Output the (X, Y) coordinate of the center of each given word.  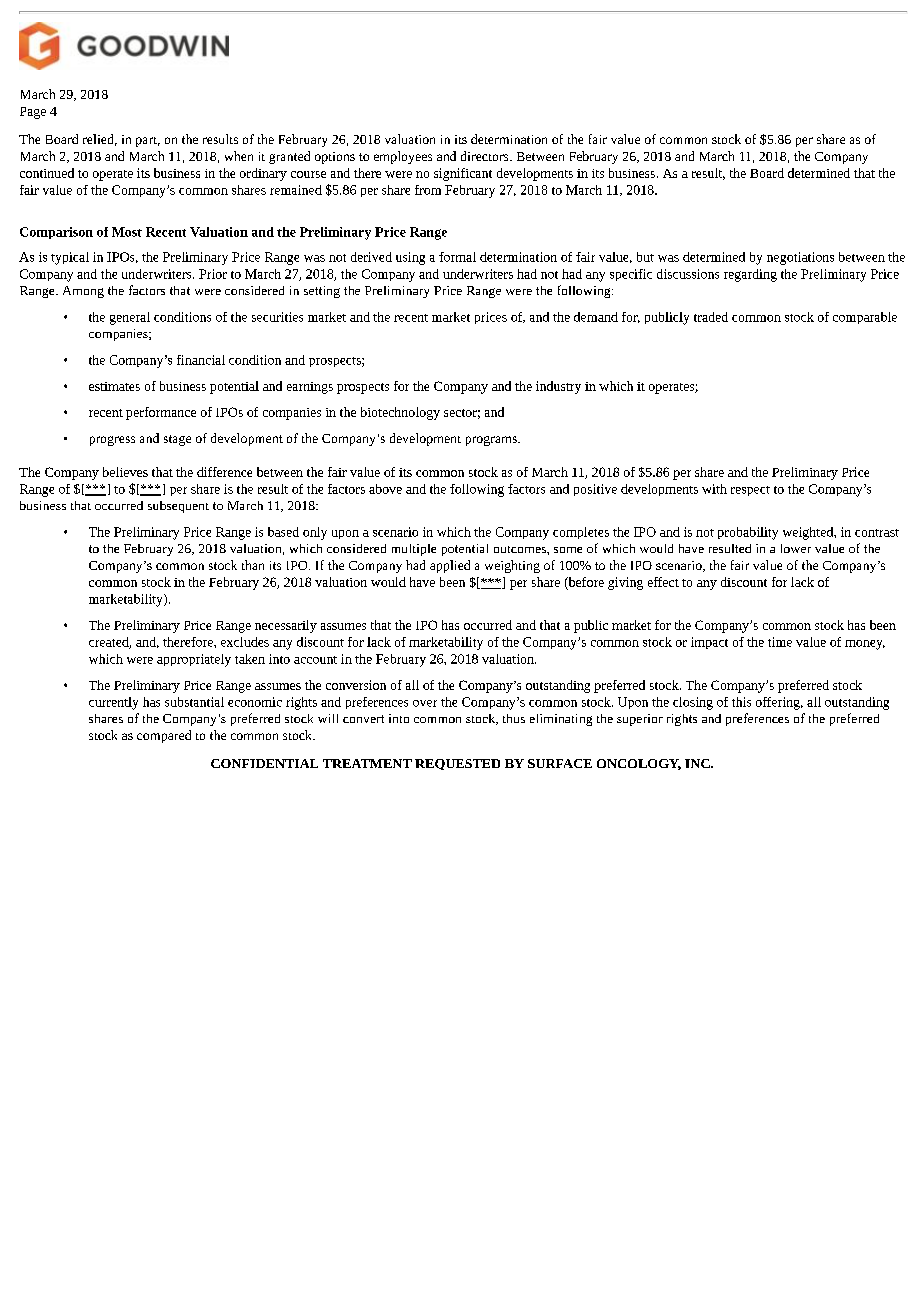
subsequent (178, 507)
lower (796, 548)
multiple (414, 550)
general (130, 318)
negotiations (800, 258)
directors (486, 156)
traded (711, 317)
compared (164, 736)
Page (33, 113)
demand (596, 317)
